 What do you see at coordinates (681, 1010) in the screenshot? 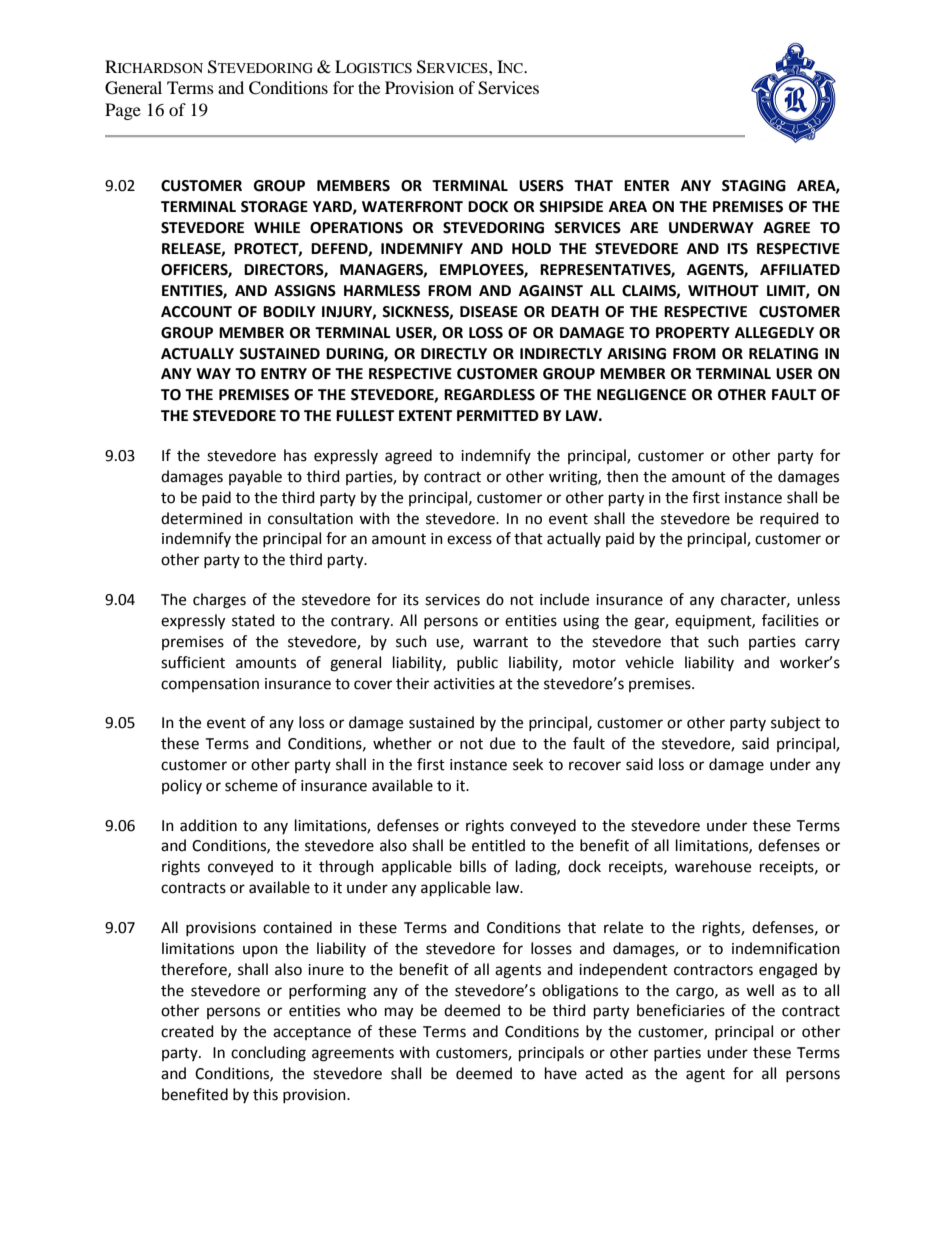
I see `beneficiaries` at bounding box center [681, 1010].
